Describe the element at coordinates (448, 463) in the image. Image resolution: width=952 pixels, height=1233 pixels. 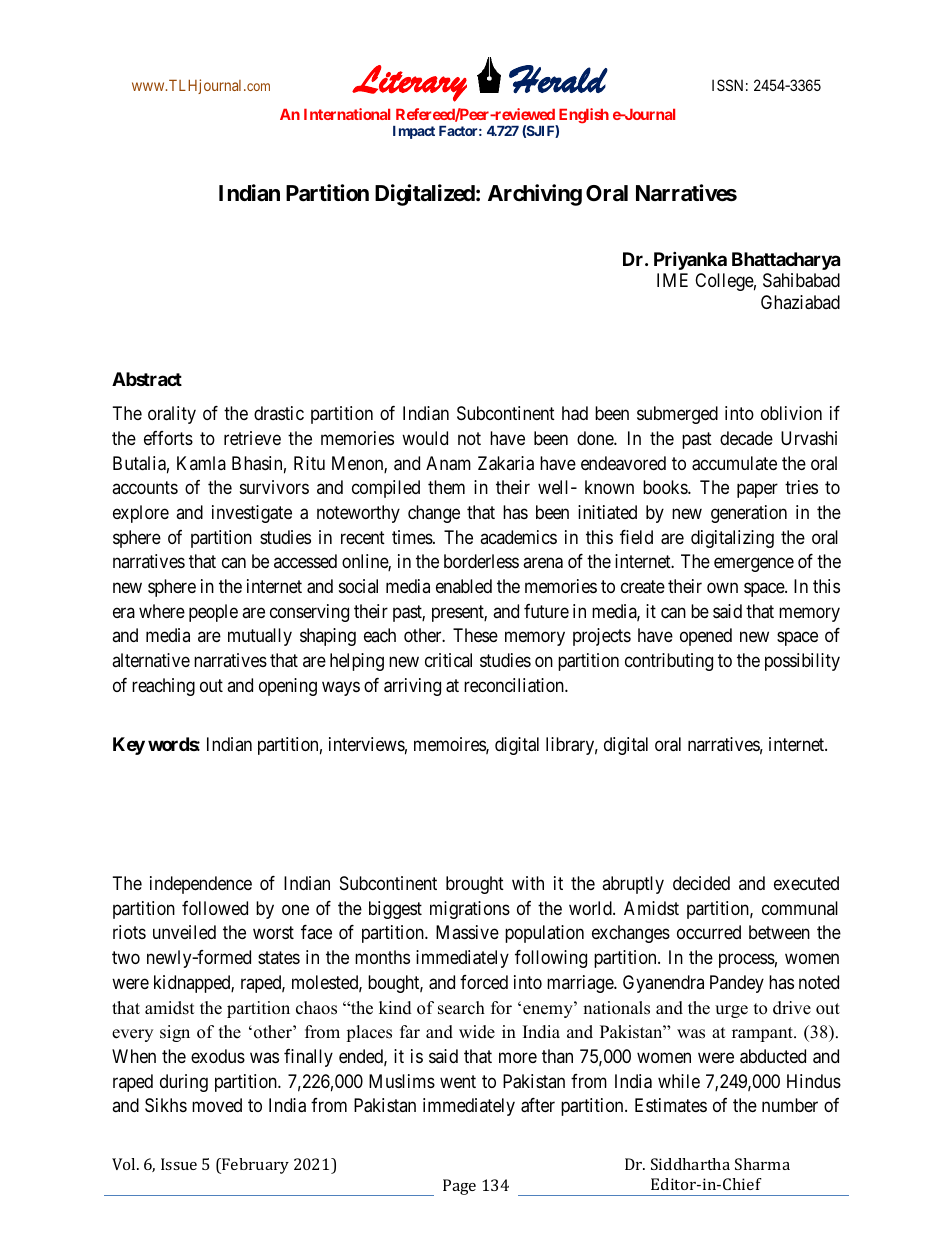
I see `Anam` at that location.
